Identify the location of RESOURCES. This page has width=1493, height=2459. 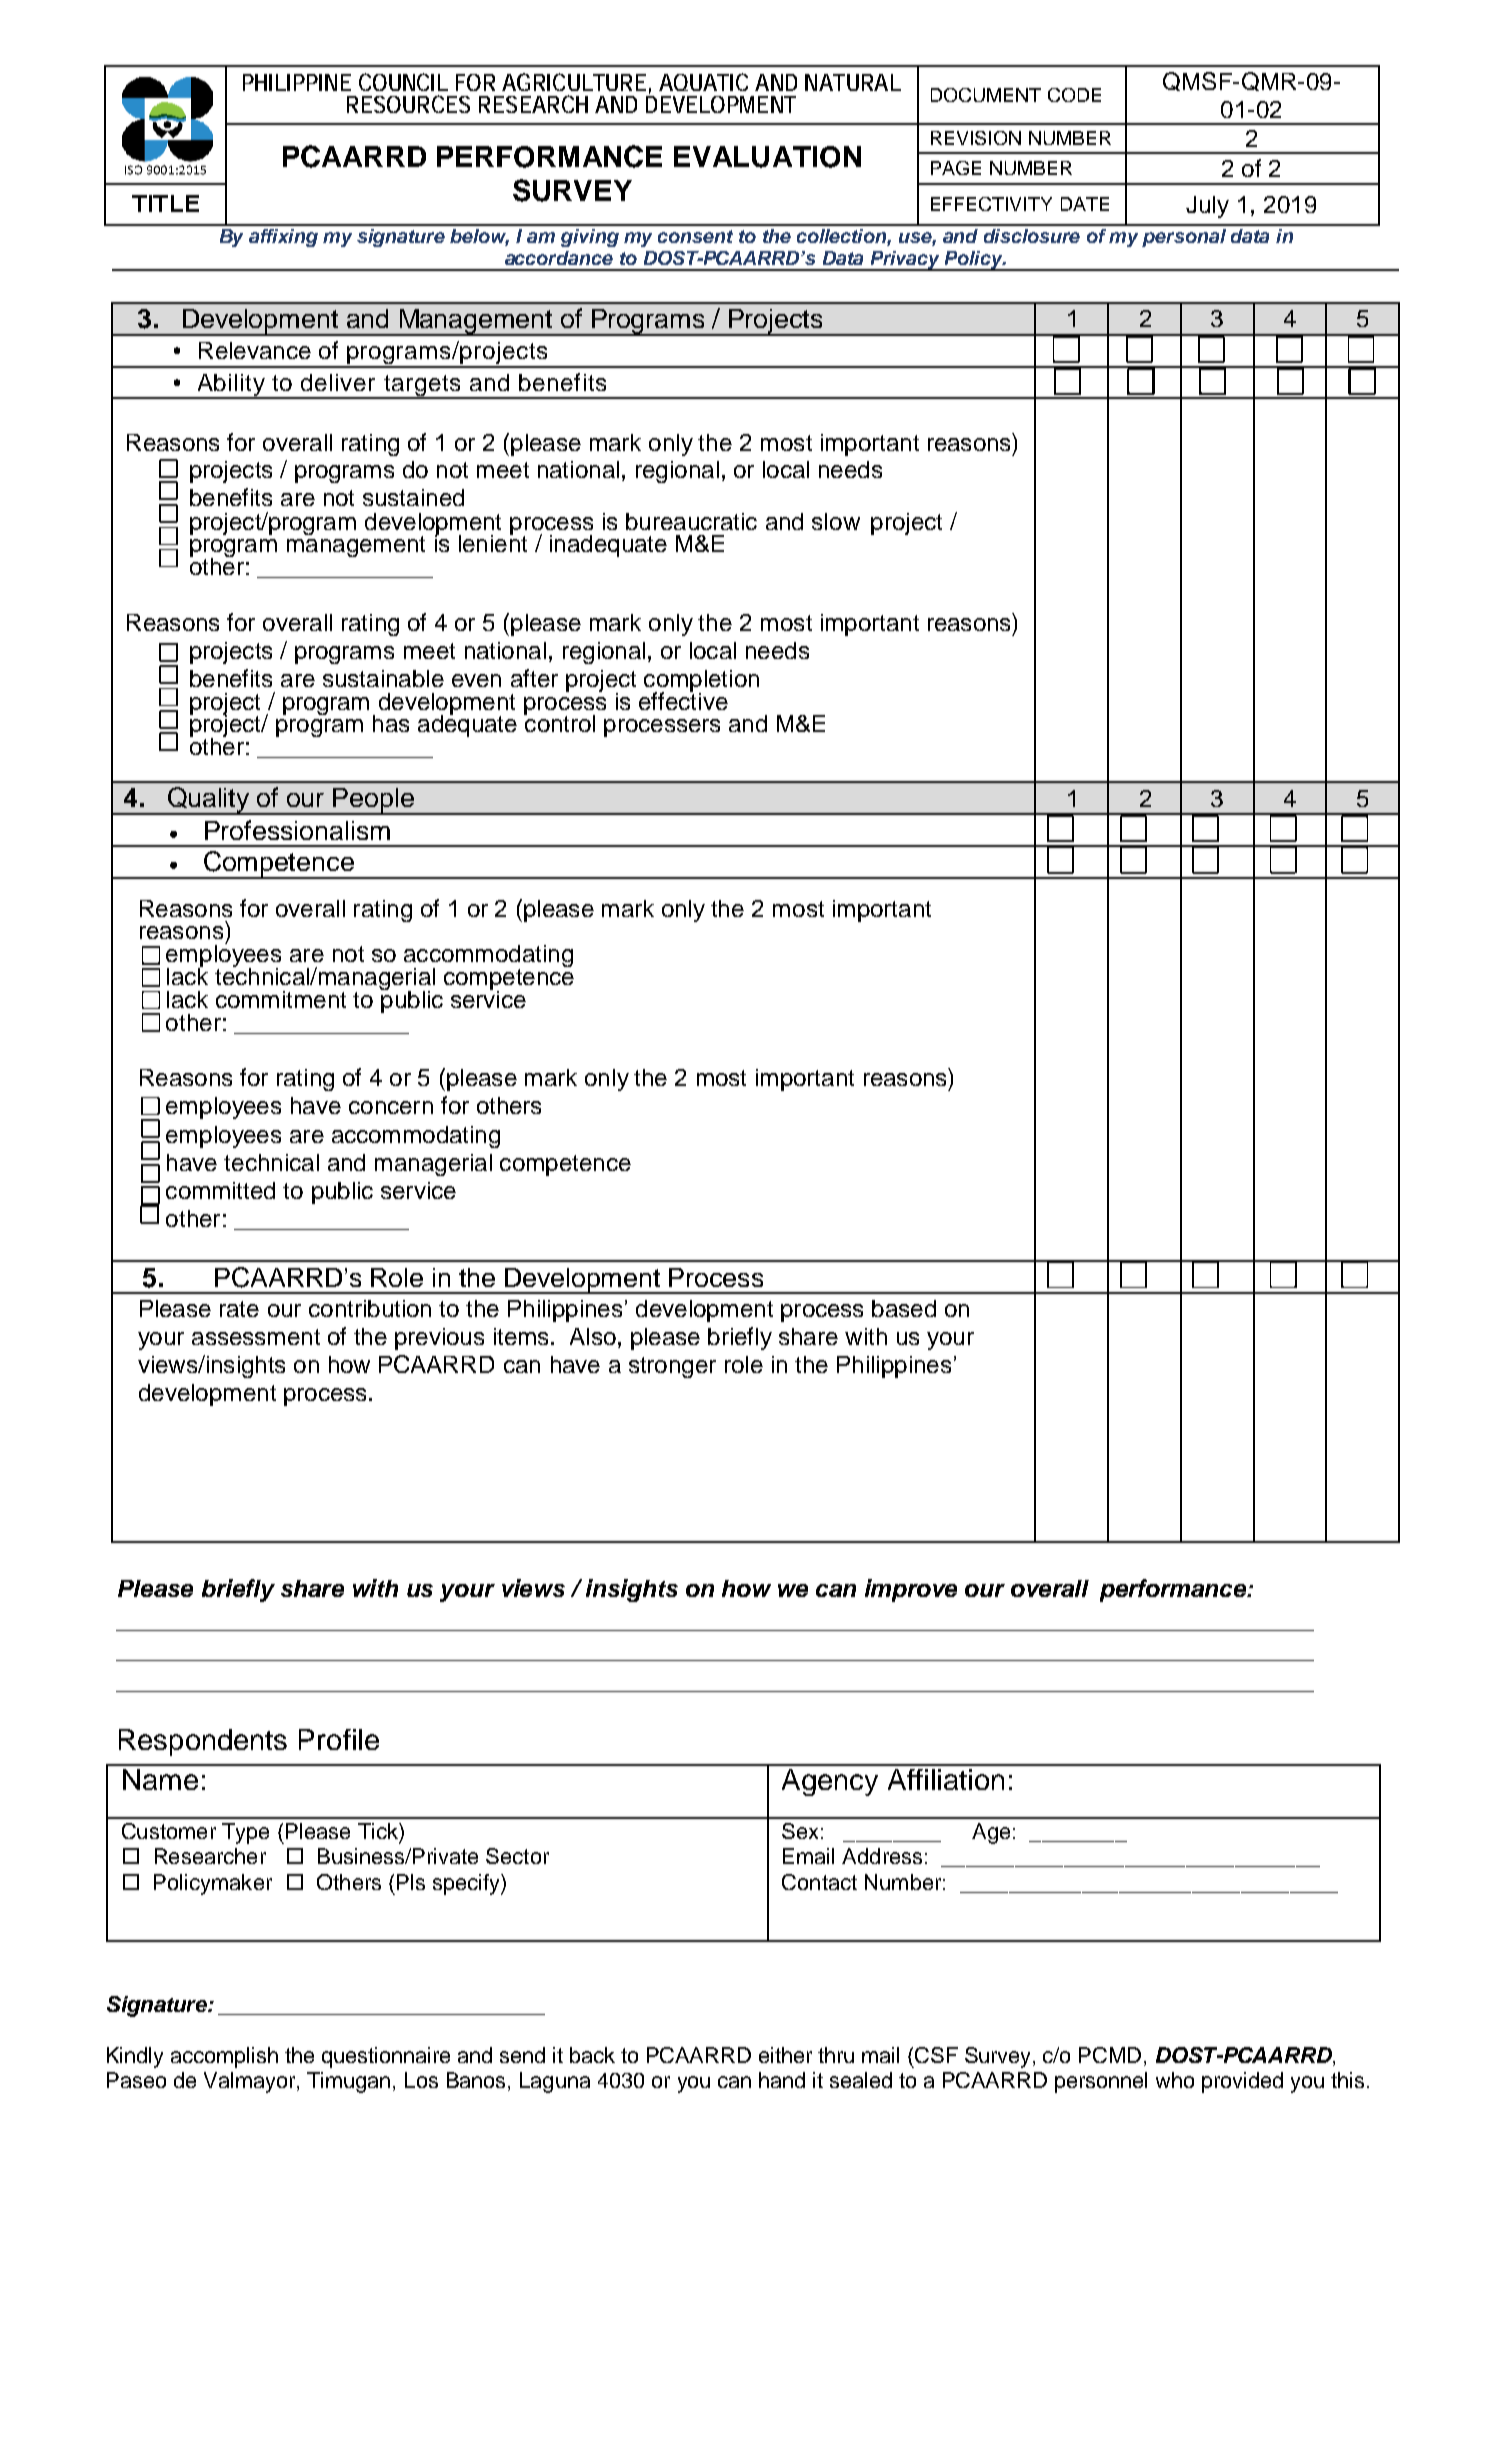
(408, 104).
